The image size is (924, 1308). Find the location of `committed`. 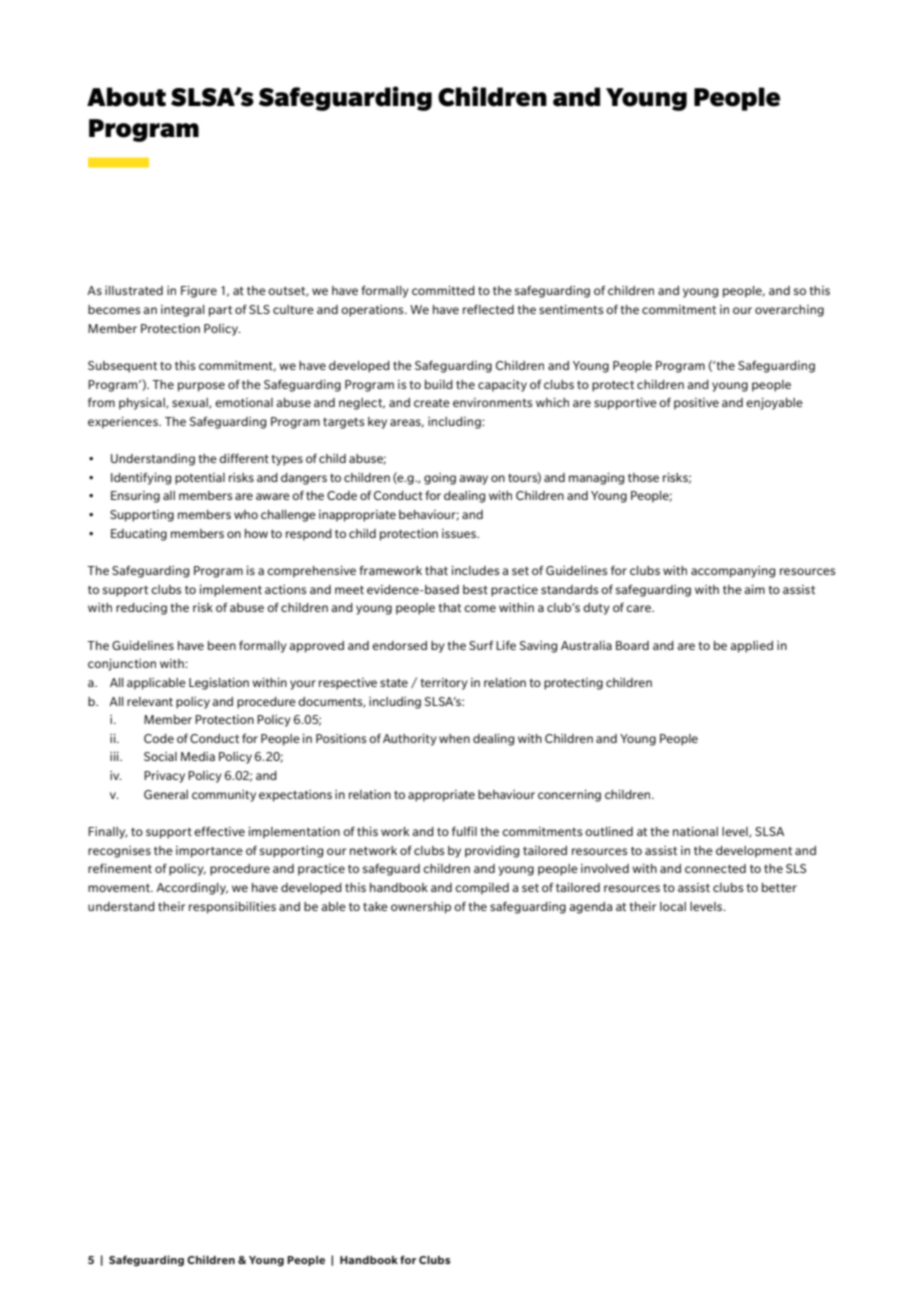

committed is located at coordinates (443, 290).
